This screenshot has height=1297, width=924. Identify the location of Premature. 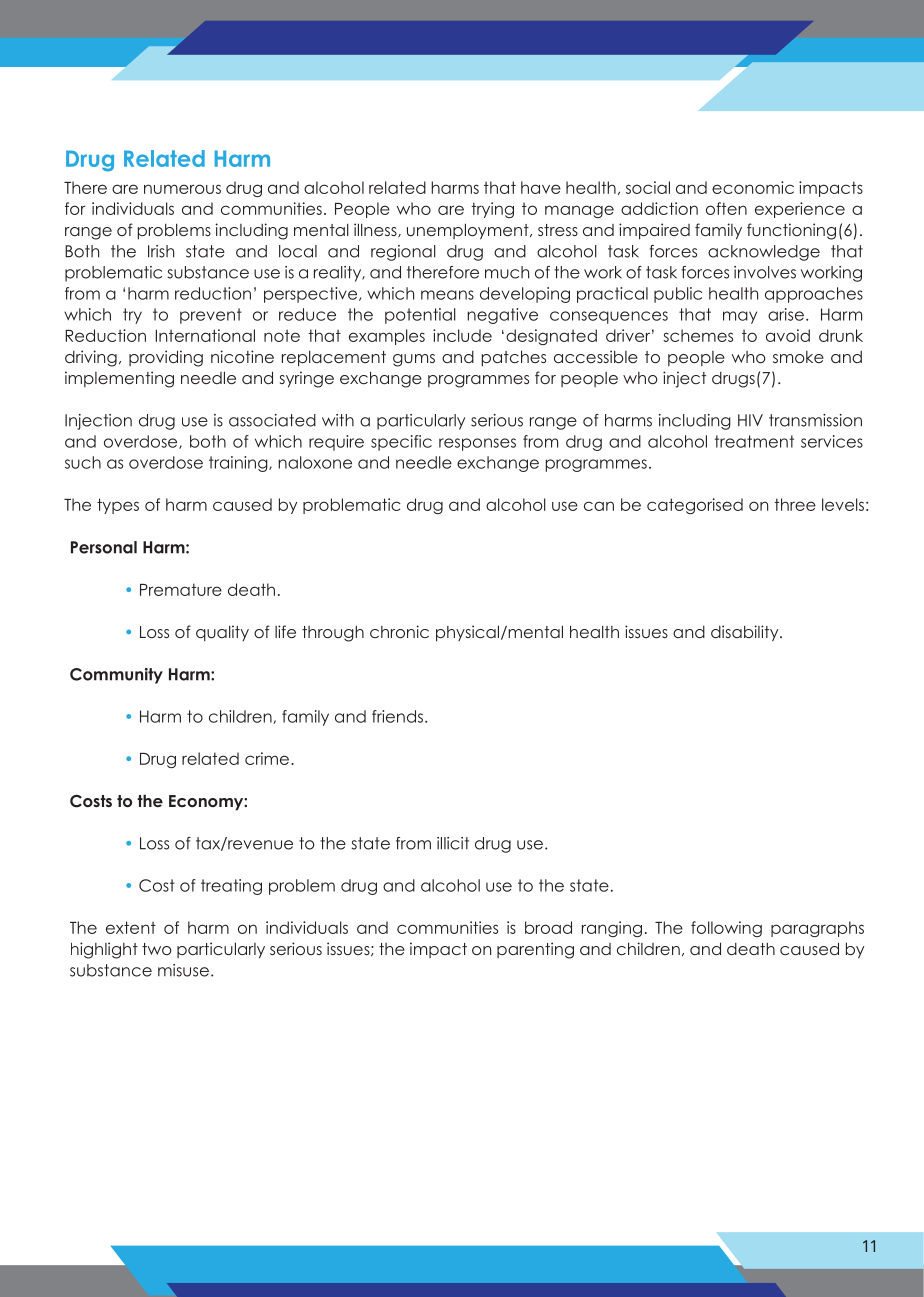
(181, 589).
